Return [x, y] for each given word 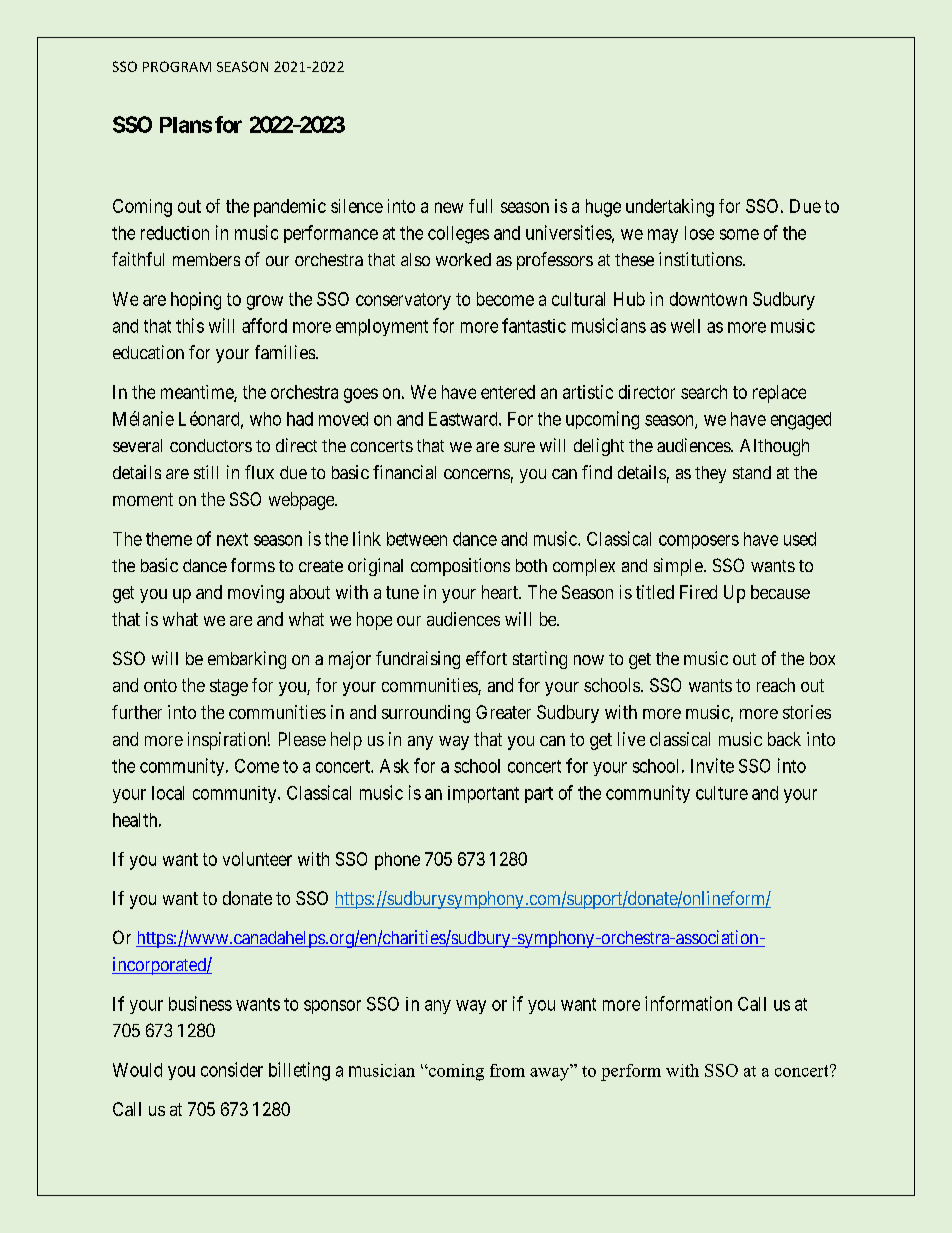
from [507, 1070]
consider [232, 1069]
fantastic [534, 325]
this [190, 325]
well [685, 326]
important [483, 794]
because [780, 592]
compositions [460, 567]
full [480, 206]
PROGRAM [177, 66]
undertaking [670, 208]
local [168, 793]
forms [253, 565]
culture [722, 793]
